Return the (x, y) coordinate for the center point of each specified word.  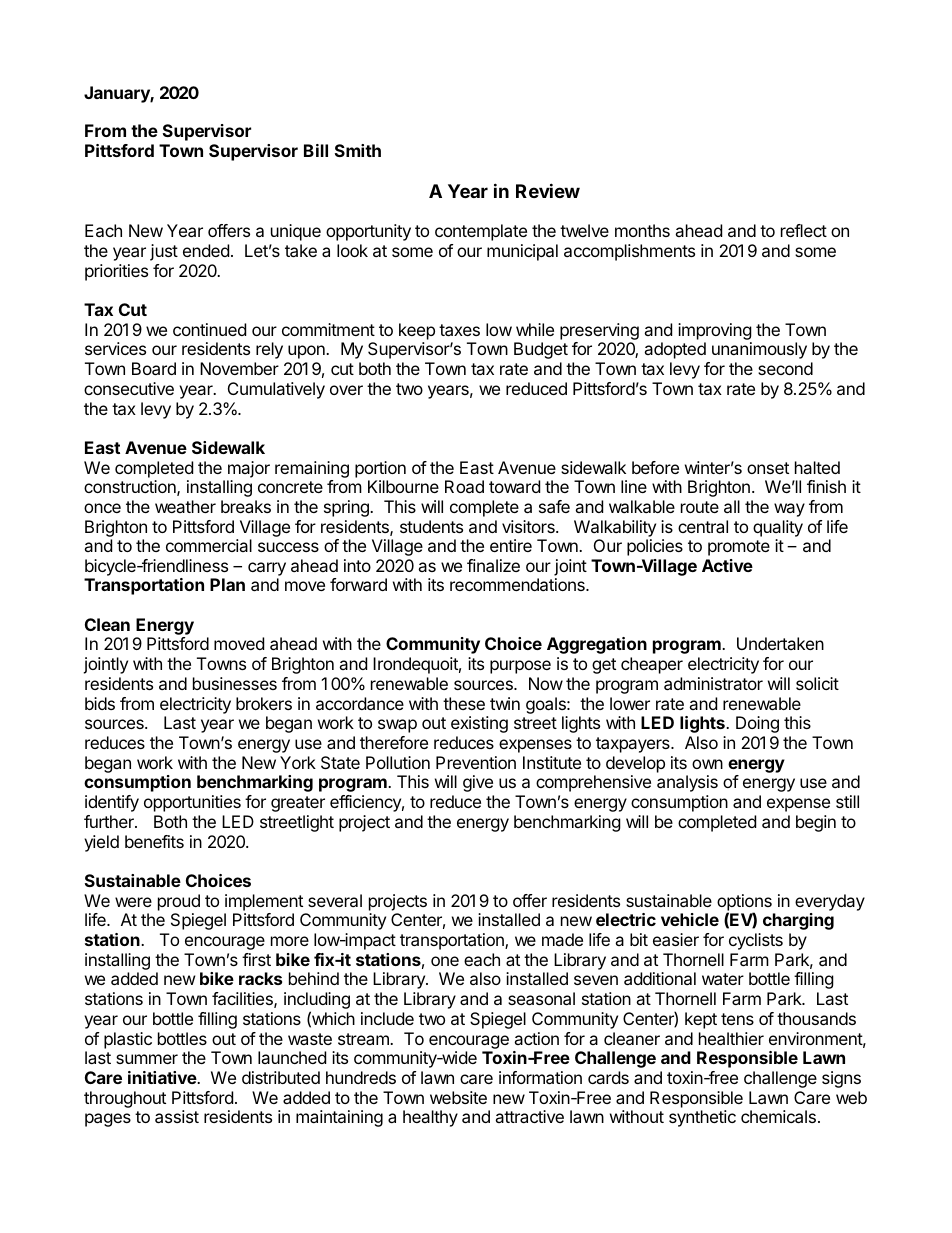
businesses (235, 683)
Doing (757, 724)
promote (739, 548)
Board (154, 368)
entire (511, 545)
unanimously (759, 350)
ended (206, 250)
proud (179, 902)
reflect (804, 230)
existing (479, 724)
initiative (163, 1077)
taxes (459, 330)
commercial (209, 545)
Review (548, 190)
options (744, 903)
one (445, 961)
